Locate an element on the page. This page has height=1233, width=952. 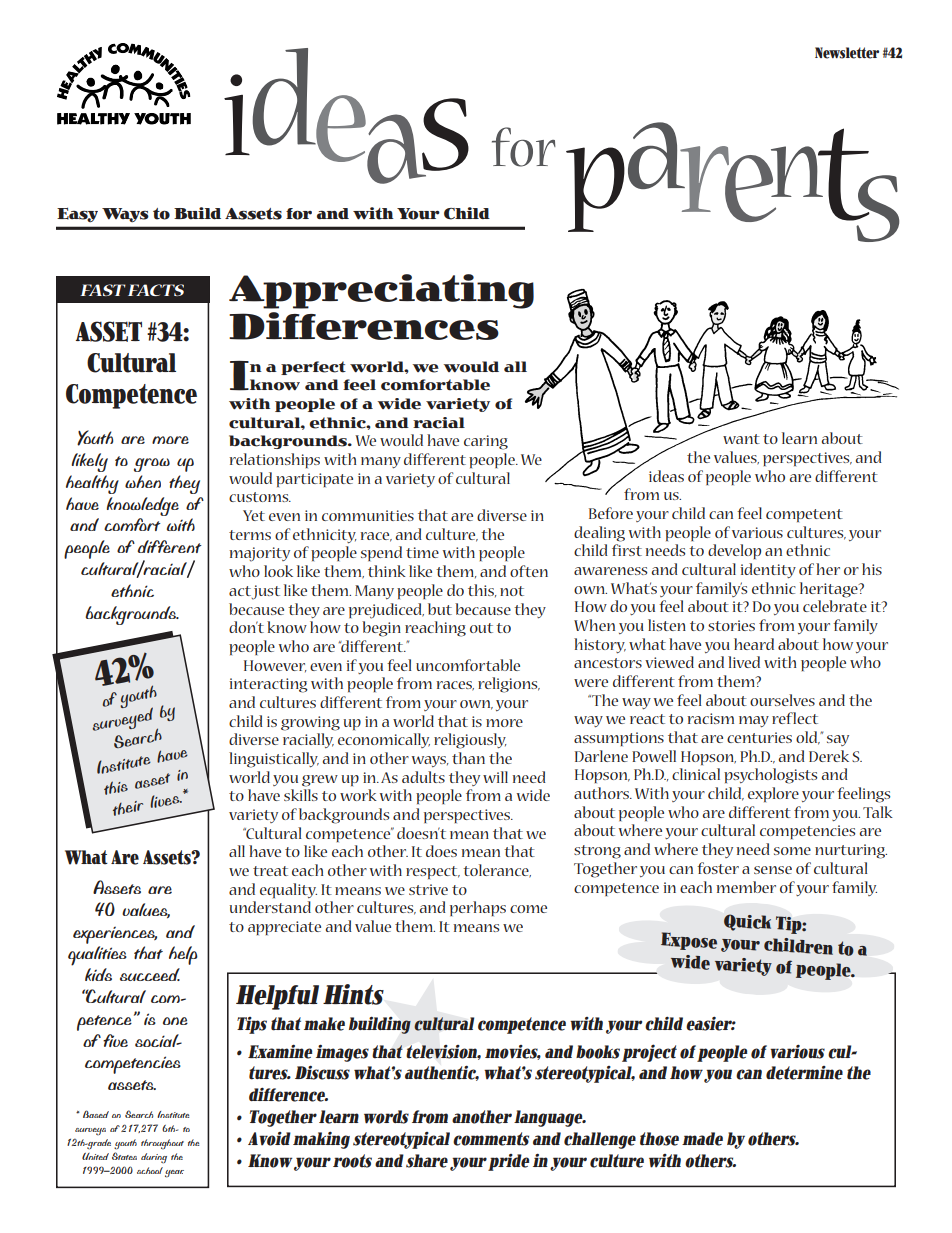
Appreciating is located at coordinates (381, 291).
